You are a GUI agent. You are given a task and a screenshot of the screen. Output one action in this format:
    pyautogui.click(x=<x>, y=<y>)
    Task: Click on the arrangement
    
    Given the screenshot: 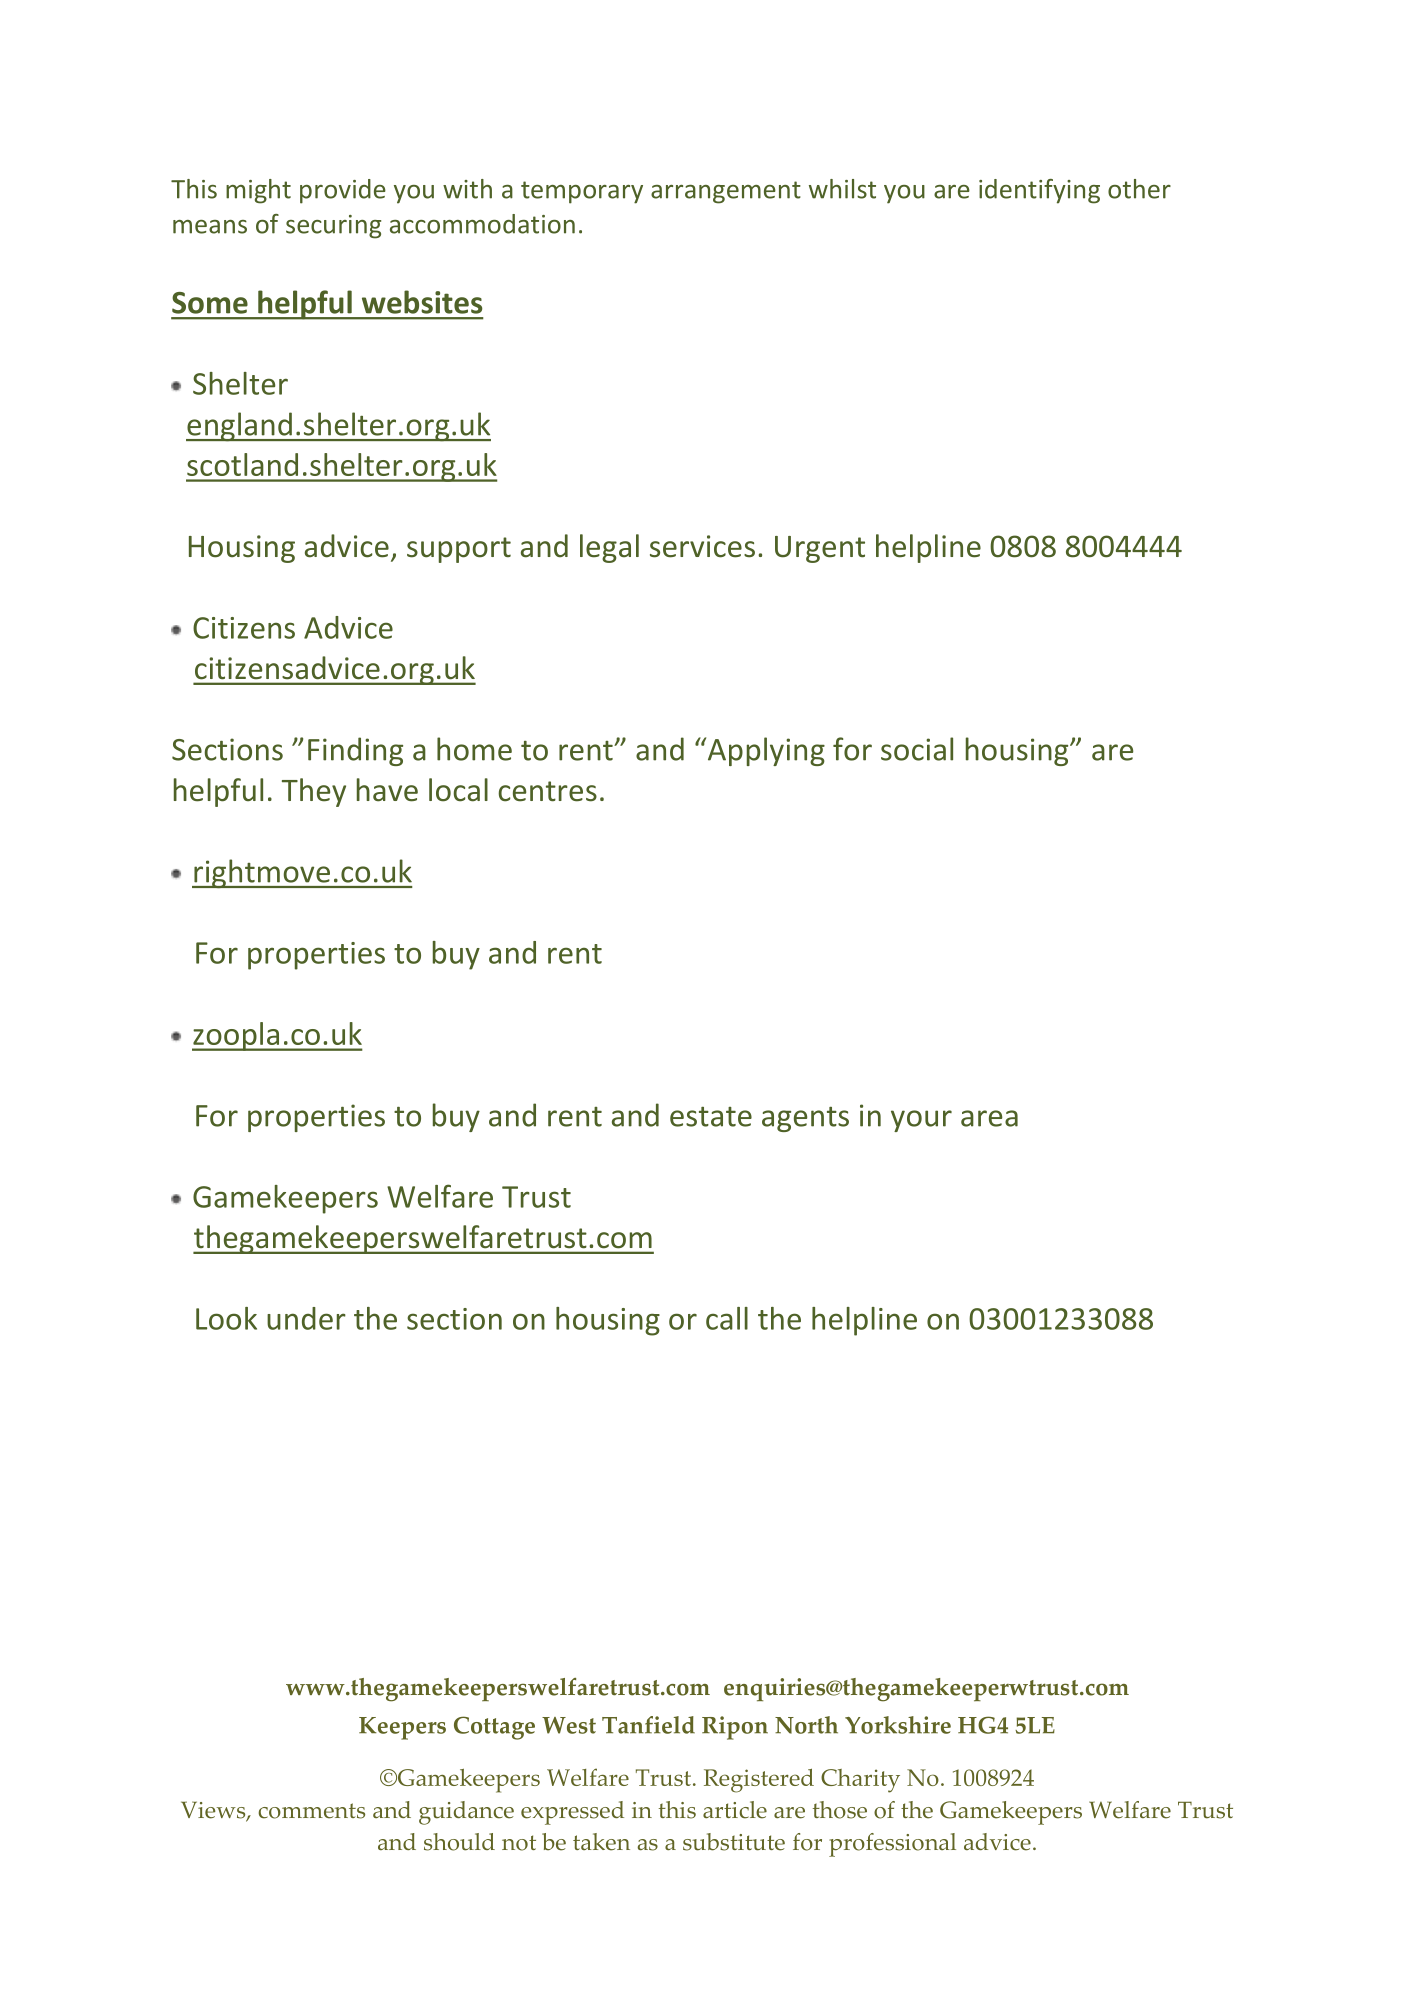 What is the action you would take?
    pyautogui.click(x=726, y=192)
